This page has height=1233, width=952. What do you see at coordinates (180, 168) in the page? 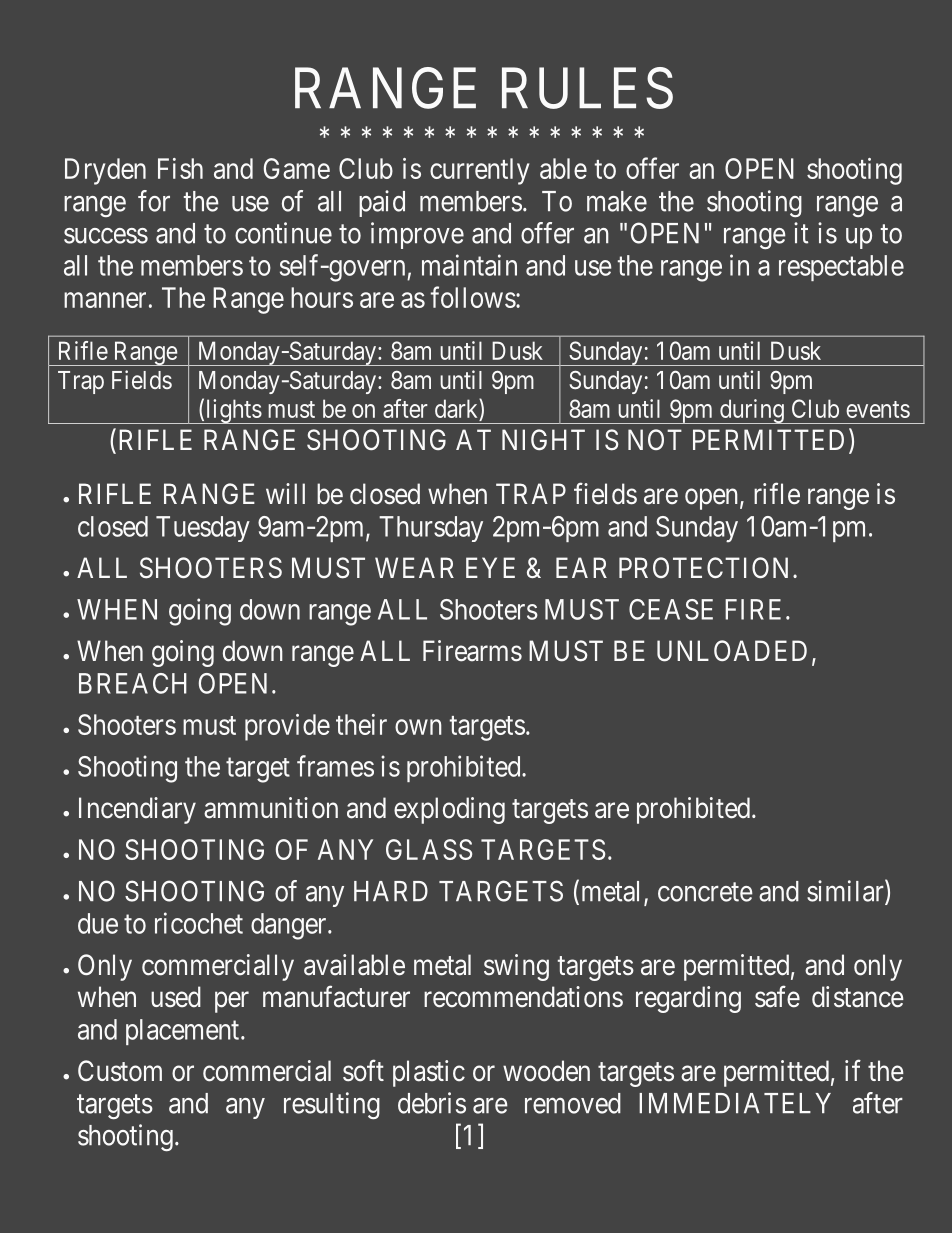
I see `Fish` at bounding box center [180, 168].
